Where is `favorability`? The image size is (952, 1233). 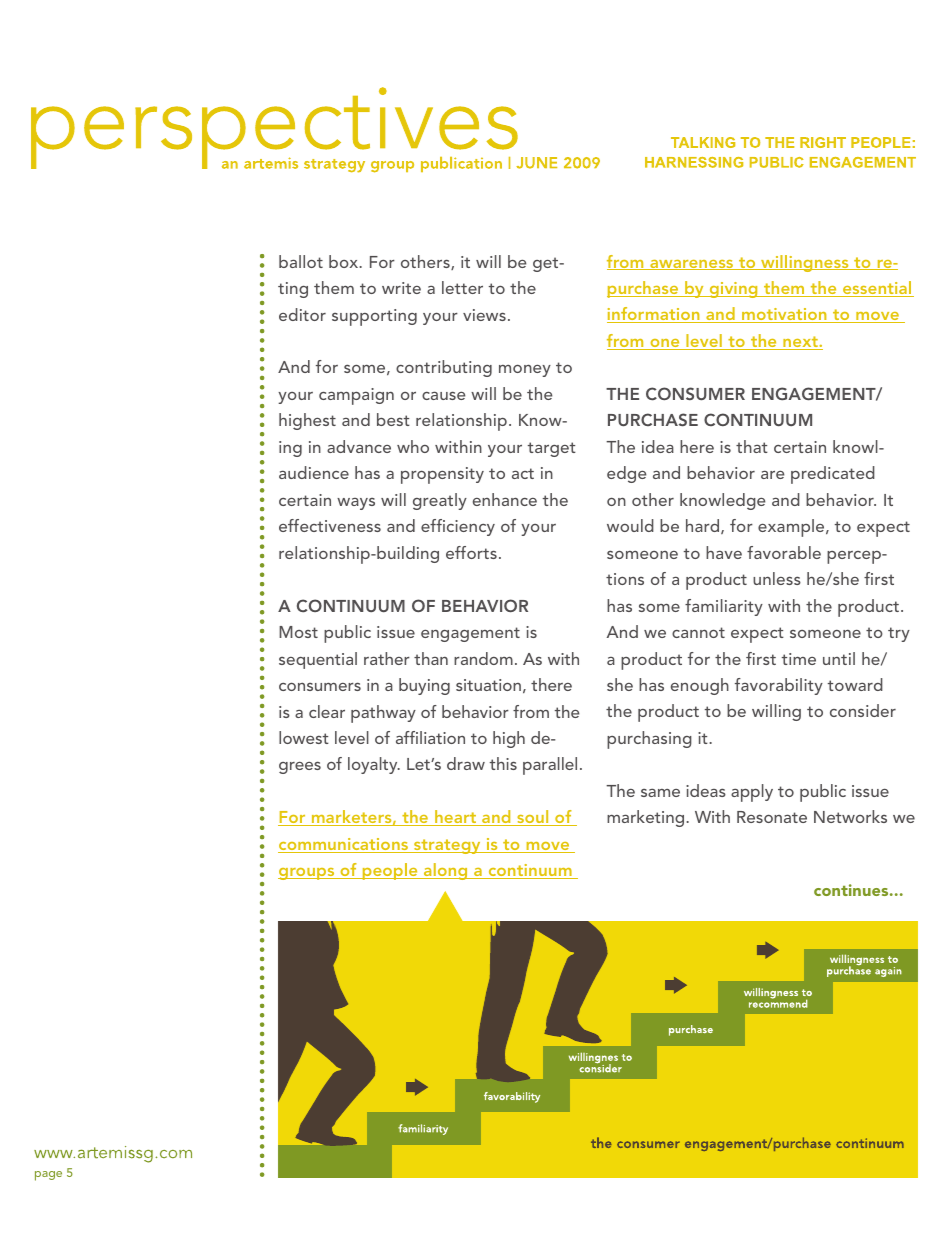 favorability is located at coordinates (779, 686).
